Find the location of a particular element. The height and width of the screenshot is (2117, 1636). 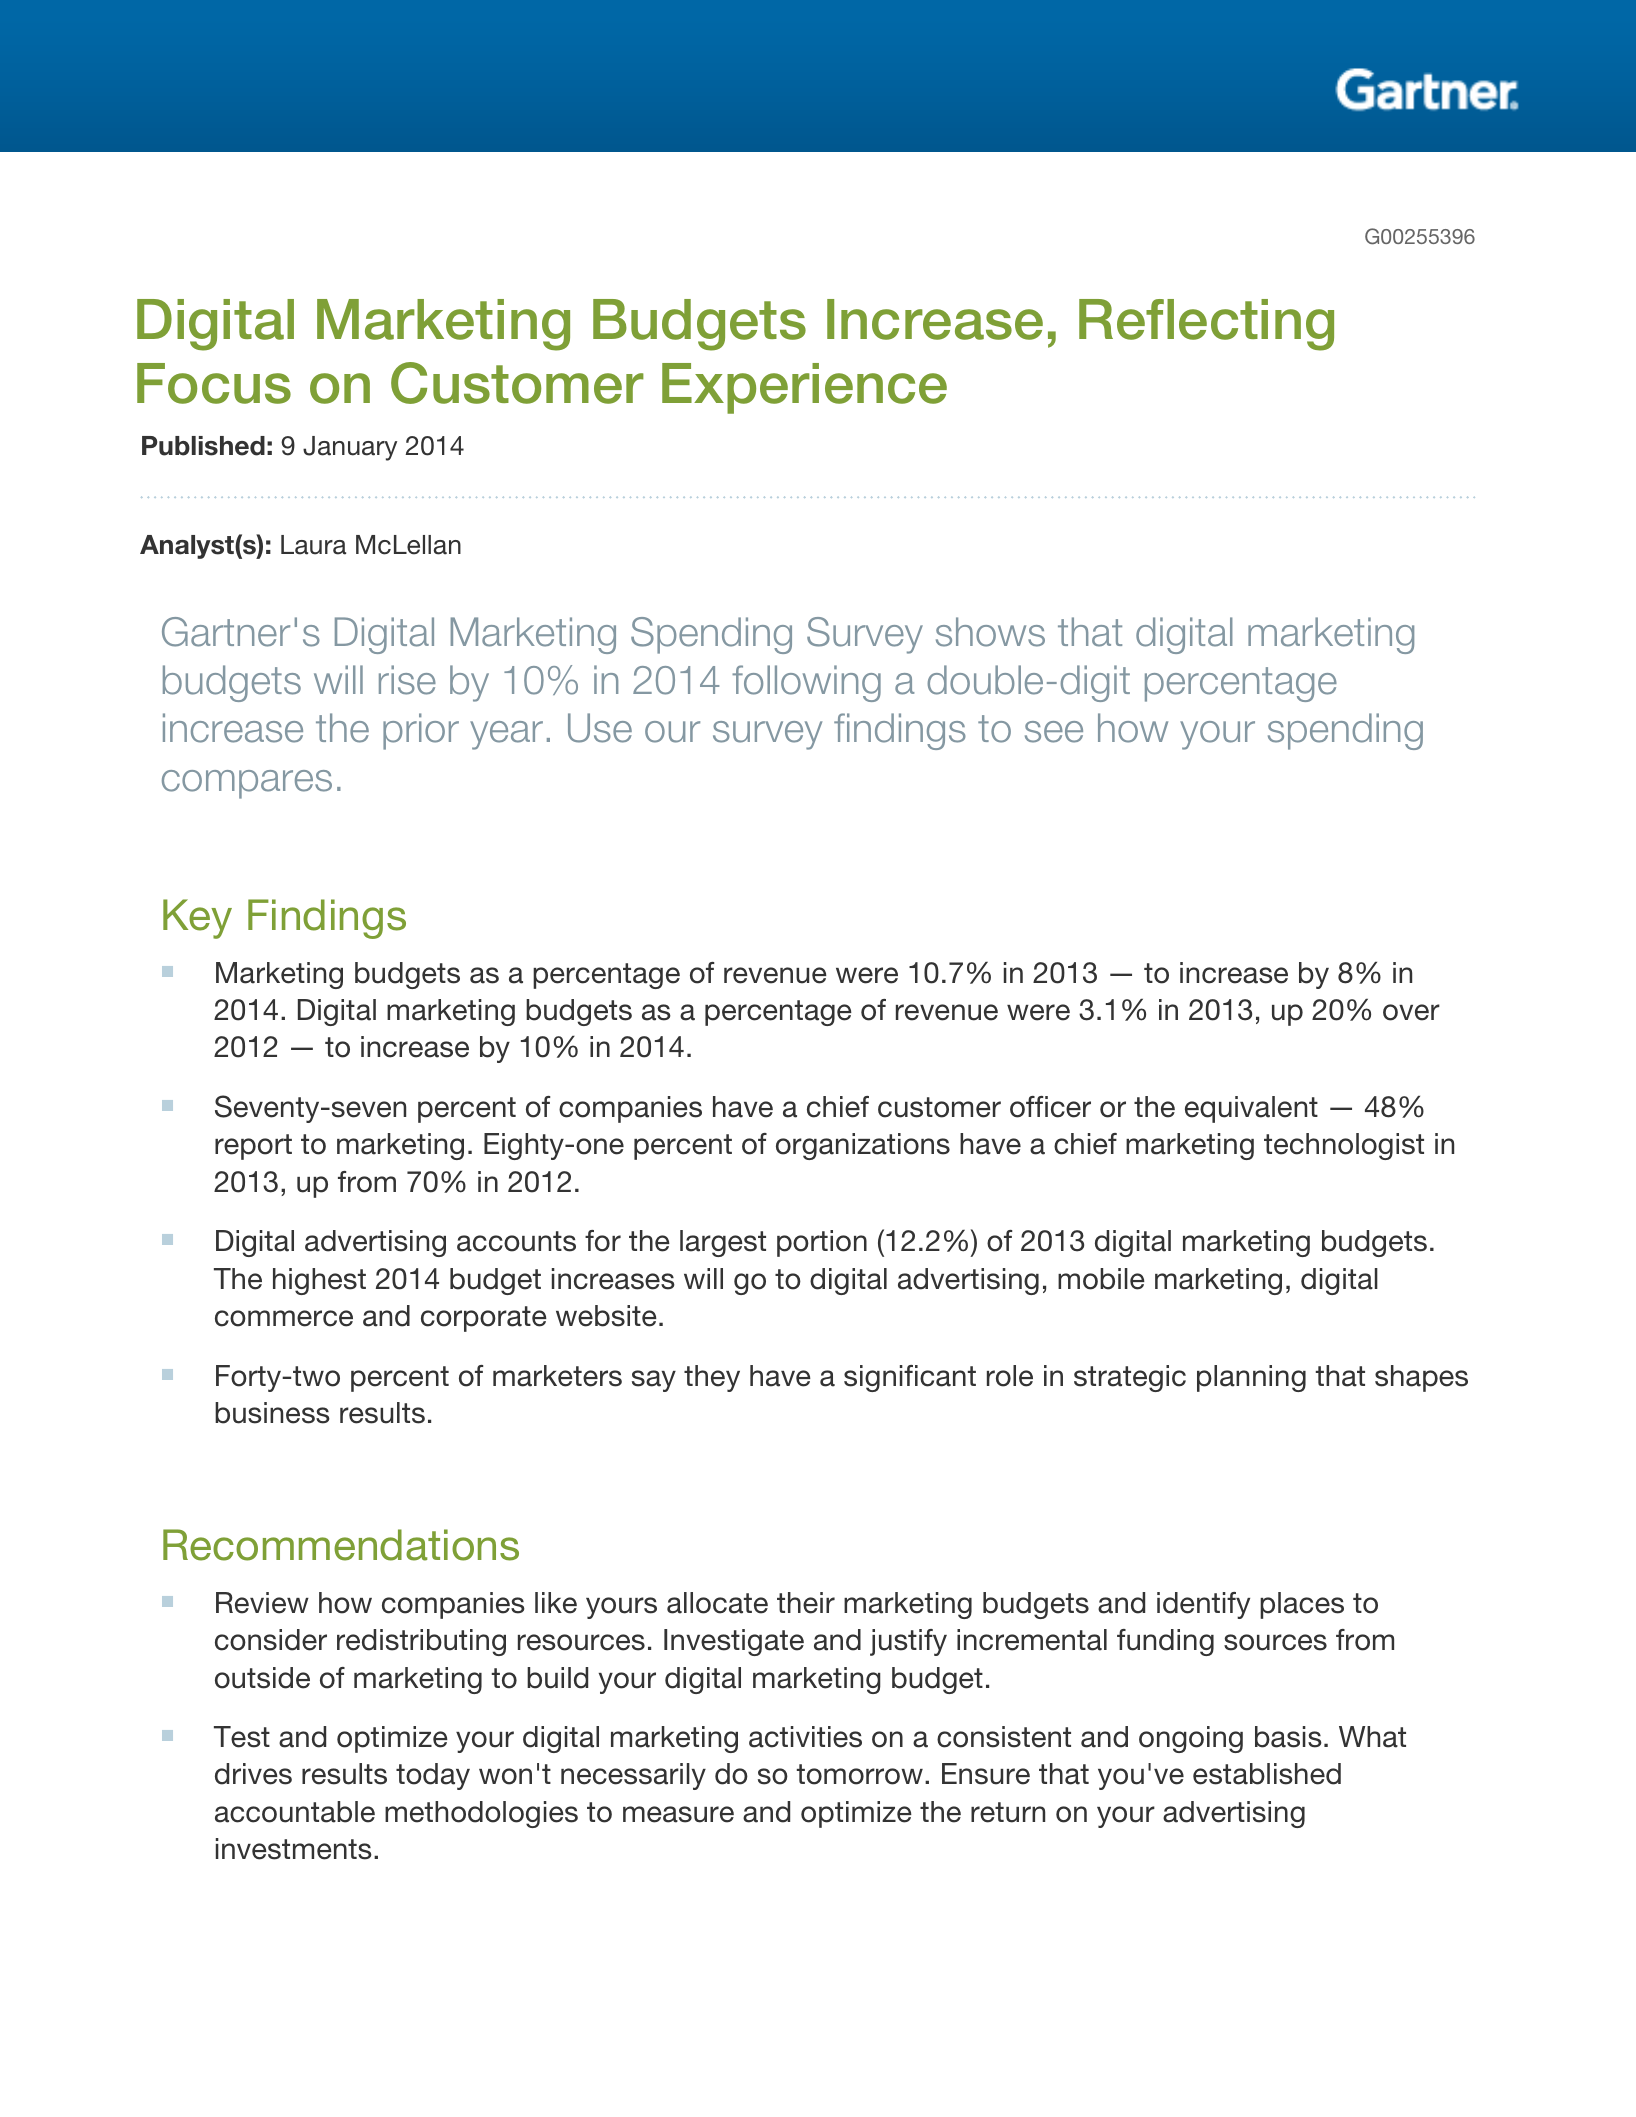

tomorrow is located at coordinates (860, 1774).
